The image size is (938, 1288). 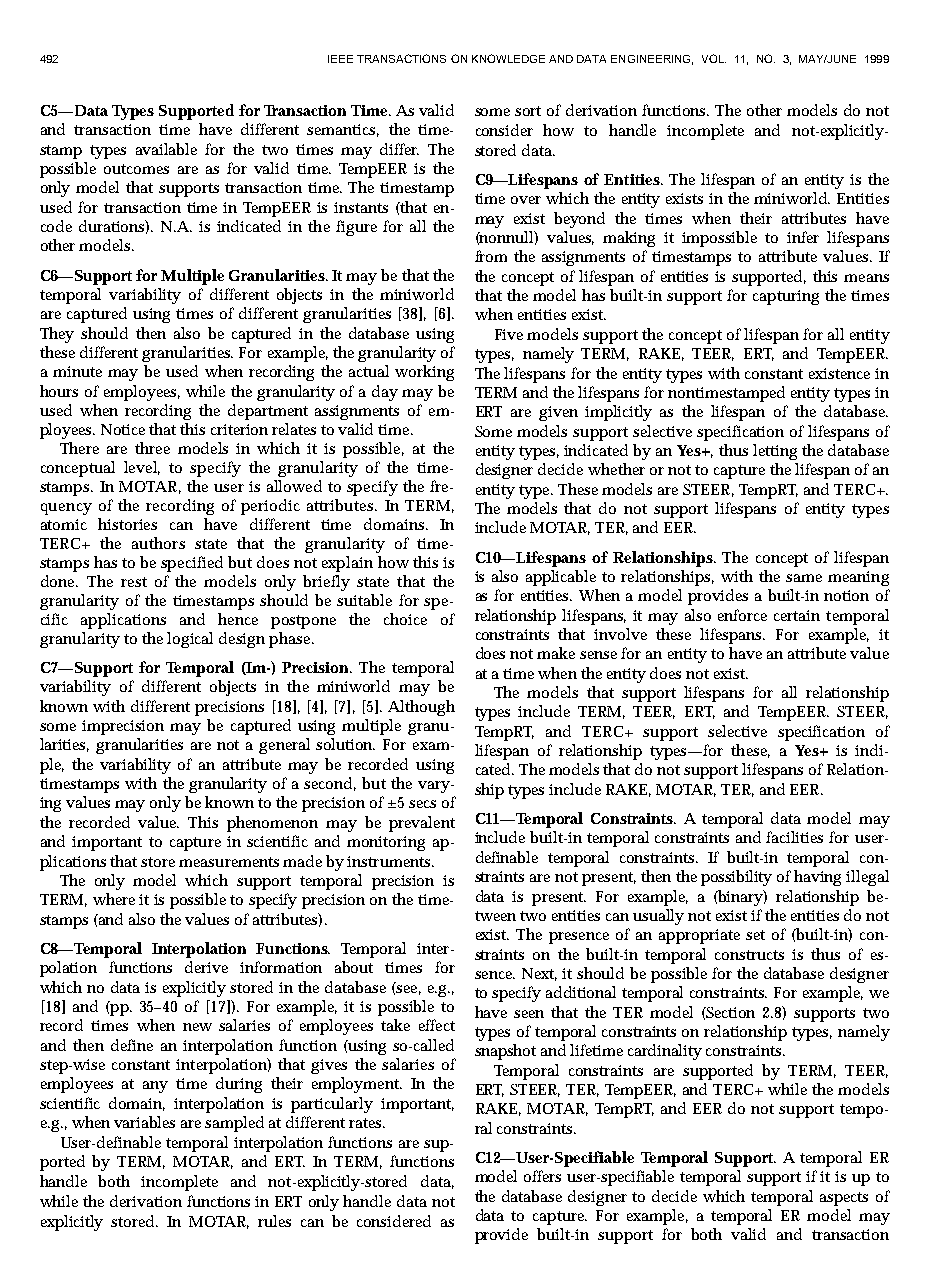 I want to click on available, so click(x=166, y=149).
